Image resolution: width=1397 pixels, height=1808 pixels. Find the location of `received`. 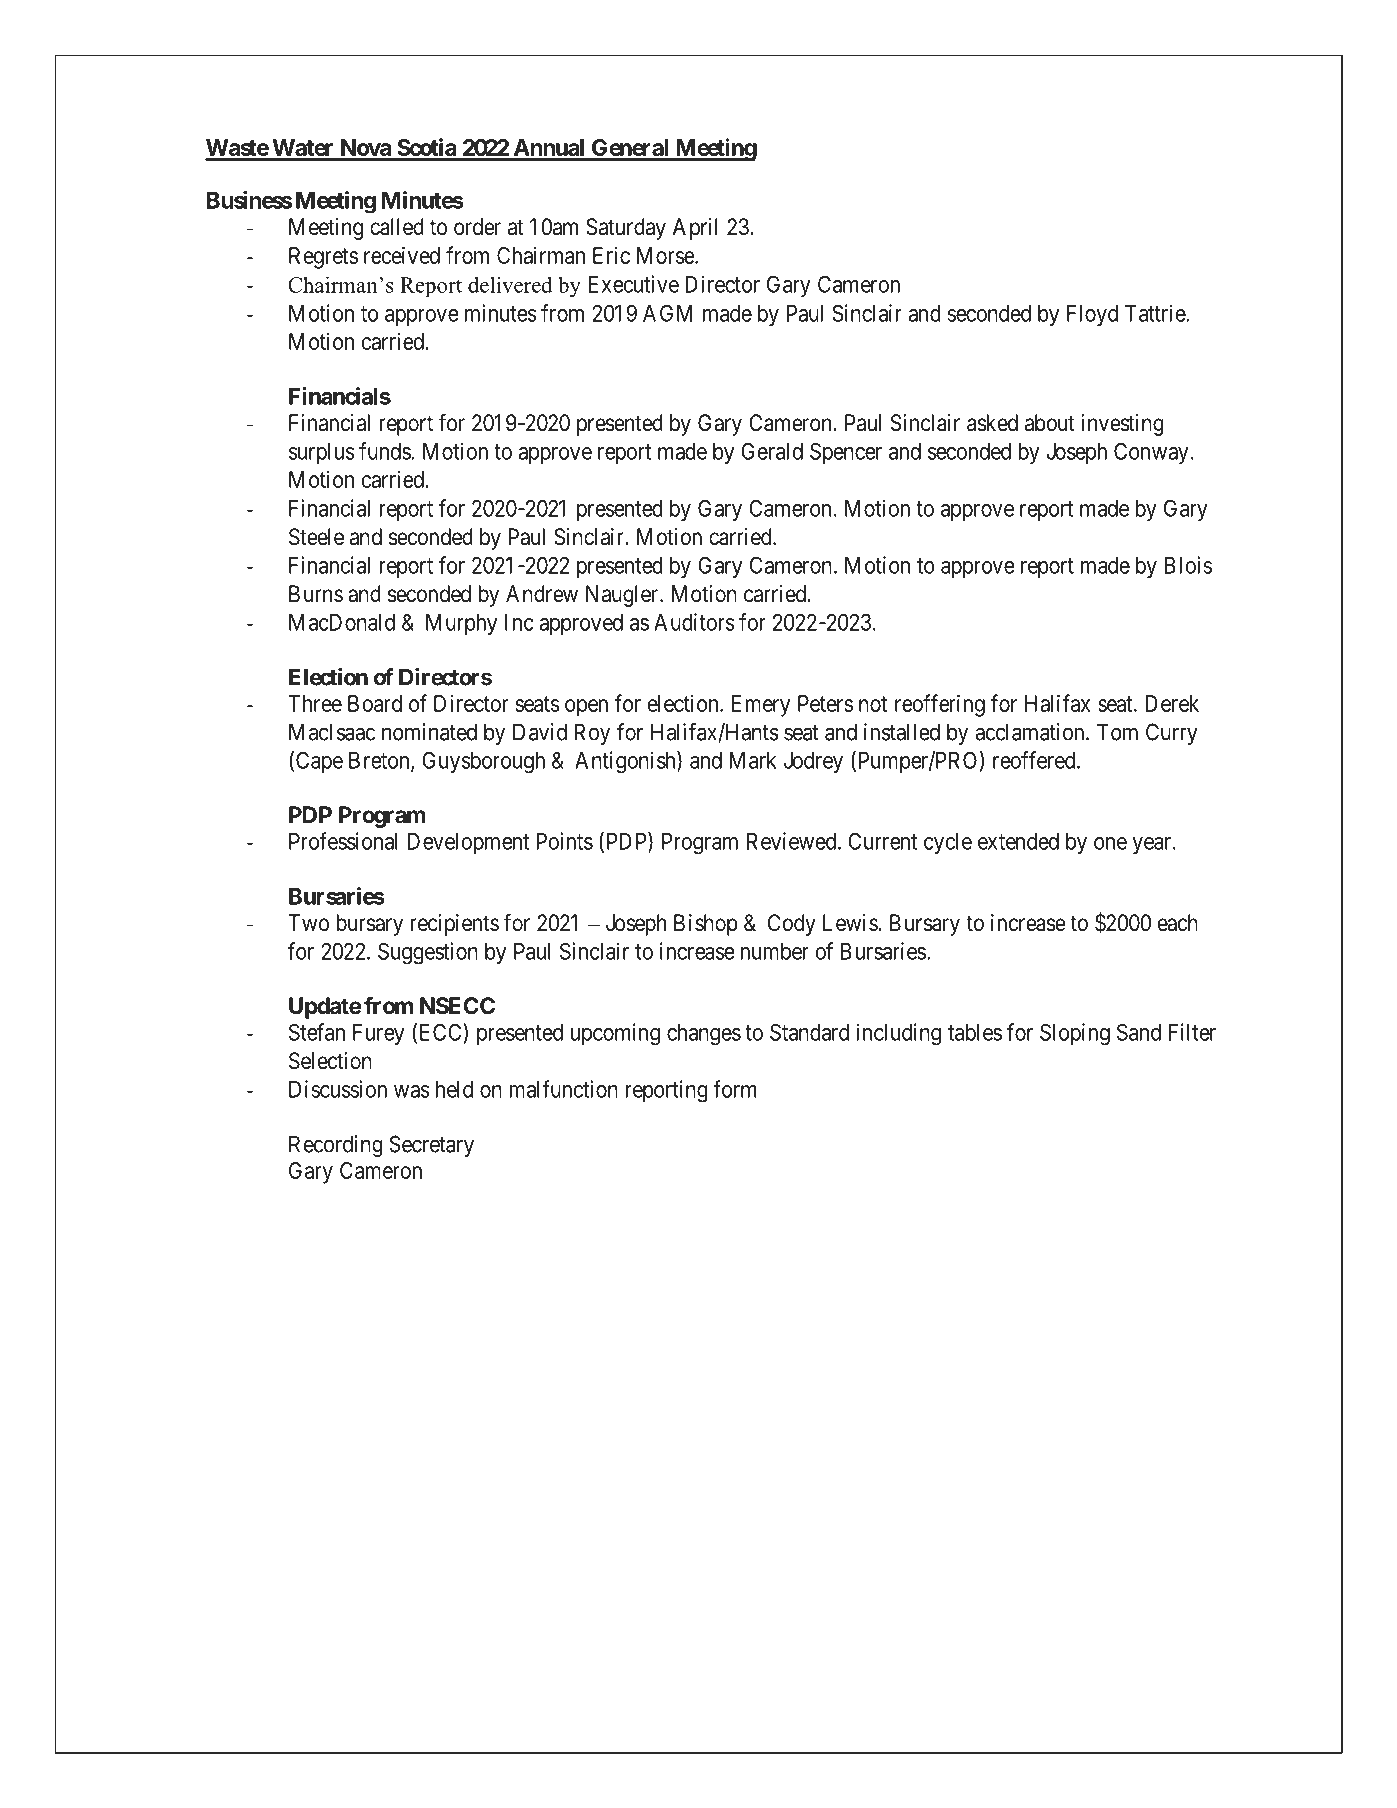

received is located at coordinates (402, 255).
